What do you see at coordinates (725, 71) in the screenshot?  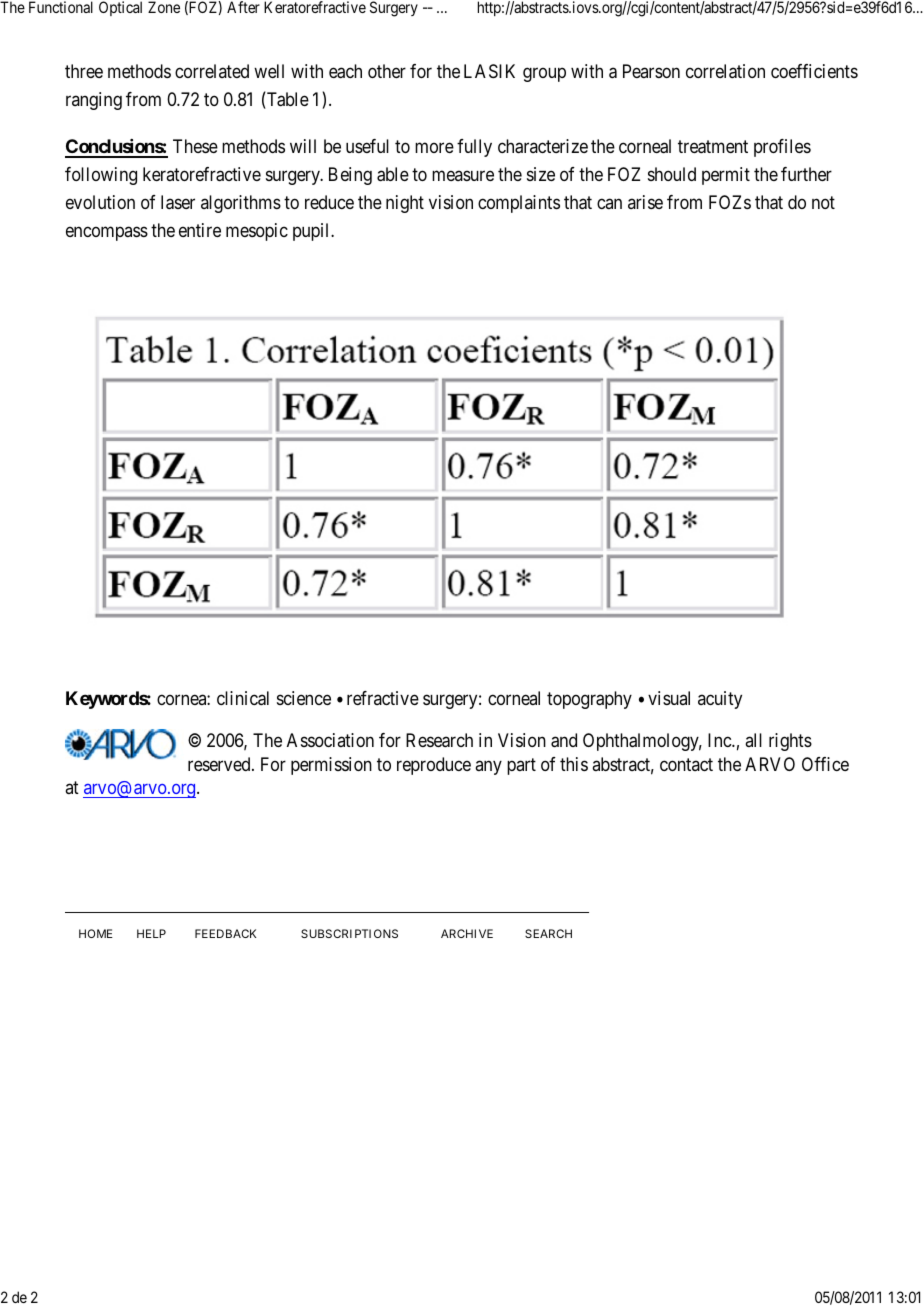 I see `correlation` at bounding box center [725, 71].
